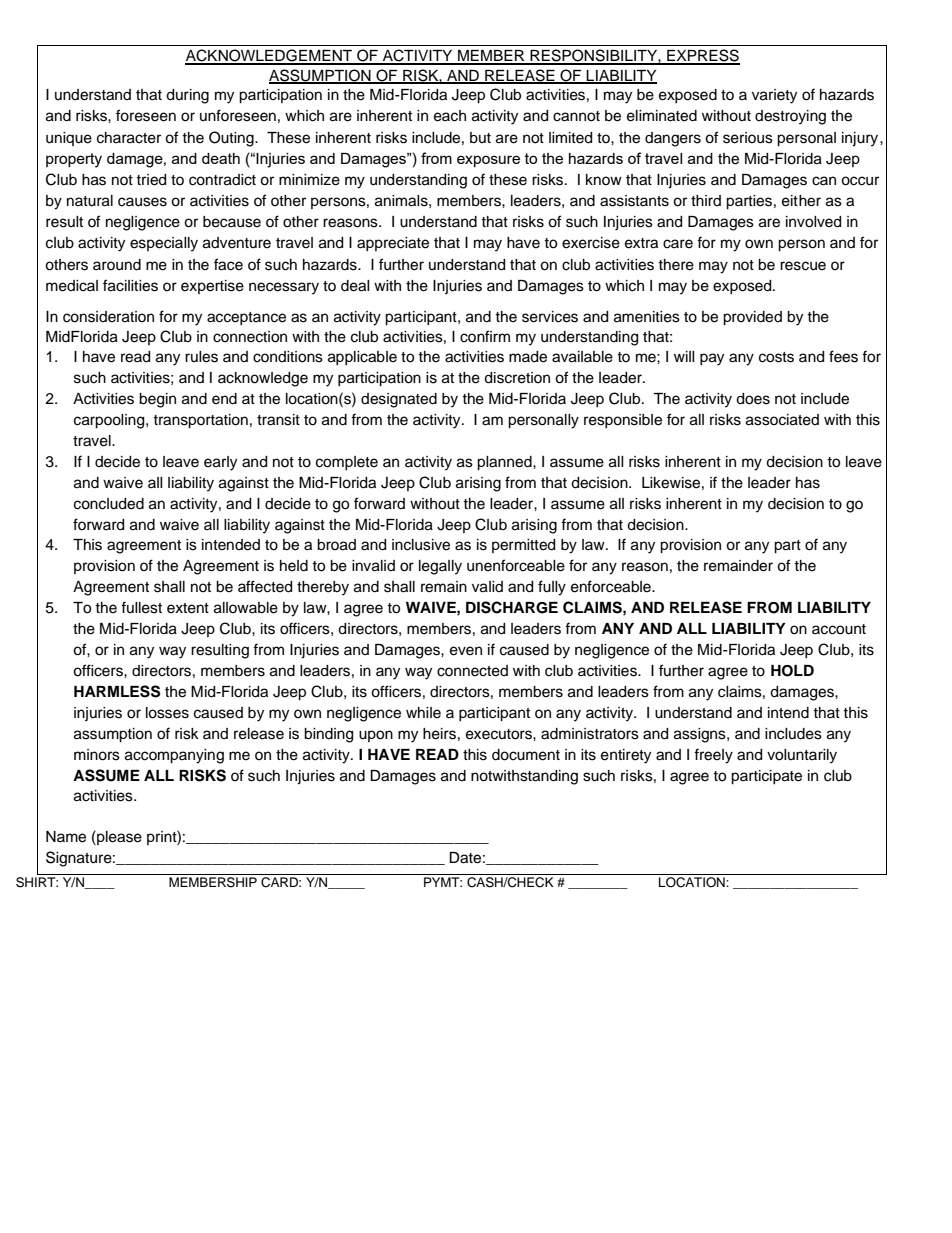 This screenshot has height=1233, width=952. Describe the element at coordinates (450, 116) in the screenshot. I see `each` at that location.
